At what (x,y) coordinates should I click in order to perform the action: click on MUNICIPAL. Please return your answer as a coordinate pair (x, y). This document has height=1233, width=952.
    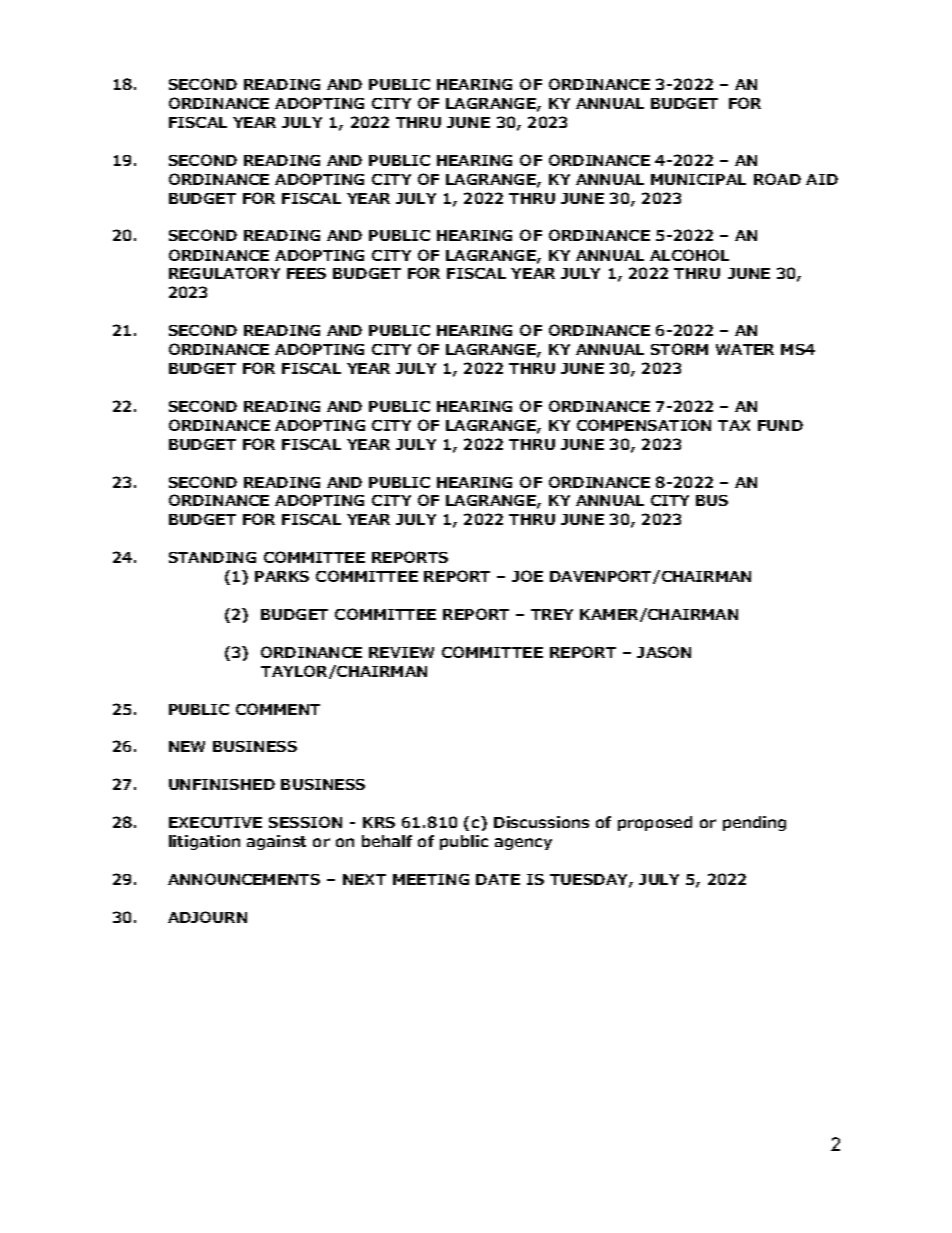
    Looking at the image, I should click on (698, 179).
